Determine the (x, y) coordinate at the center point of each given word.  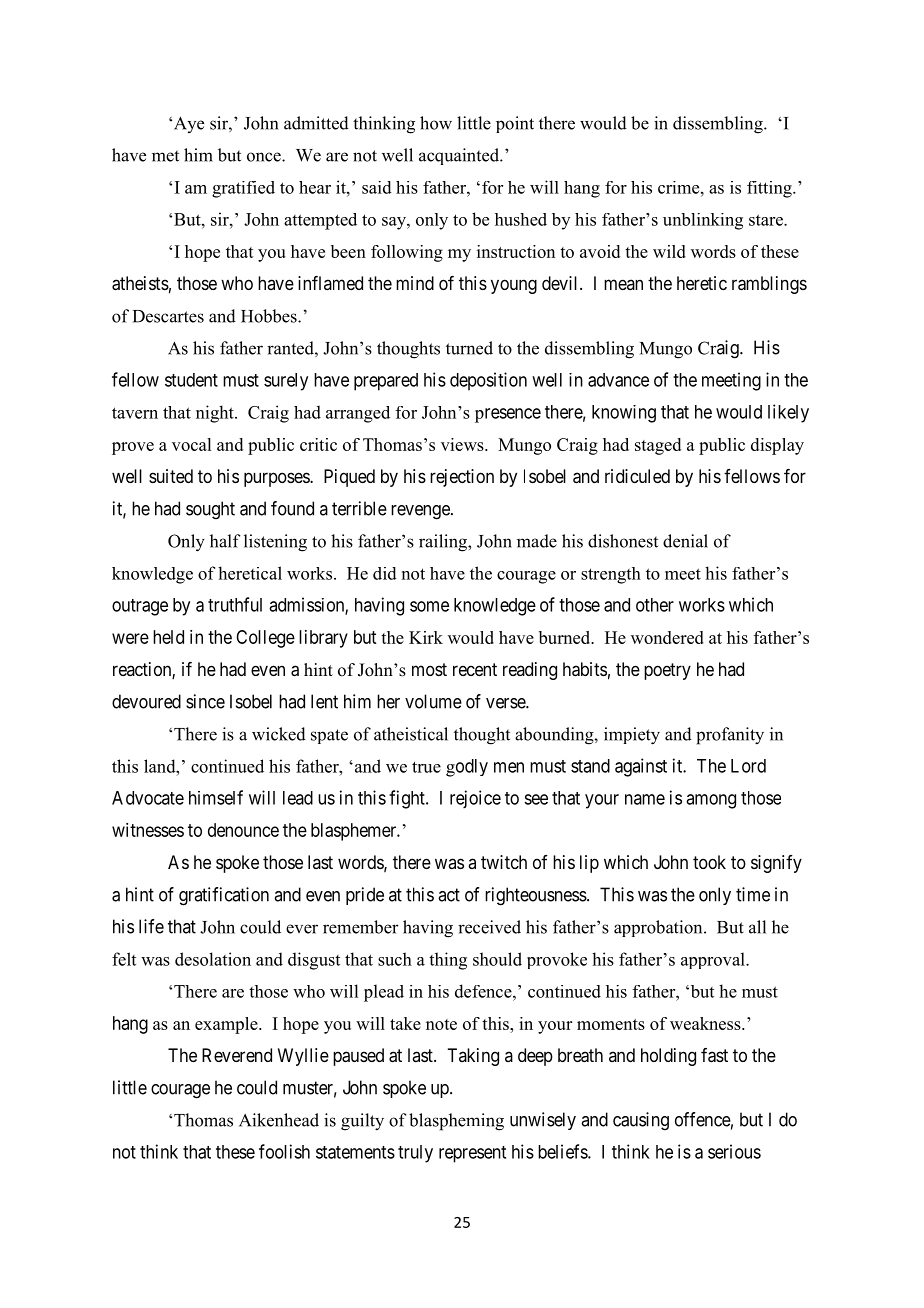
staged (658, 446)
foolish (284, 1151)
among (711, 801)
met (165, 156)
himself (216, 797)
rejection (462, 478)
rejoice (475, 799)
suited (171, 476)
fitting (770, 189)
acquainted (460, 156)
